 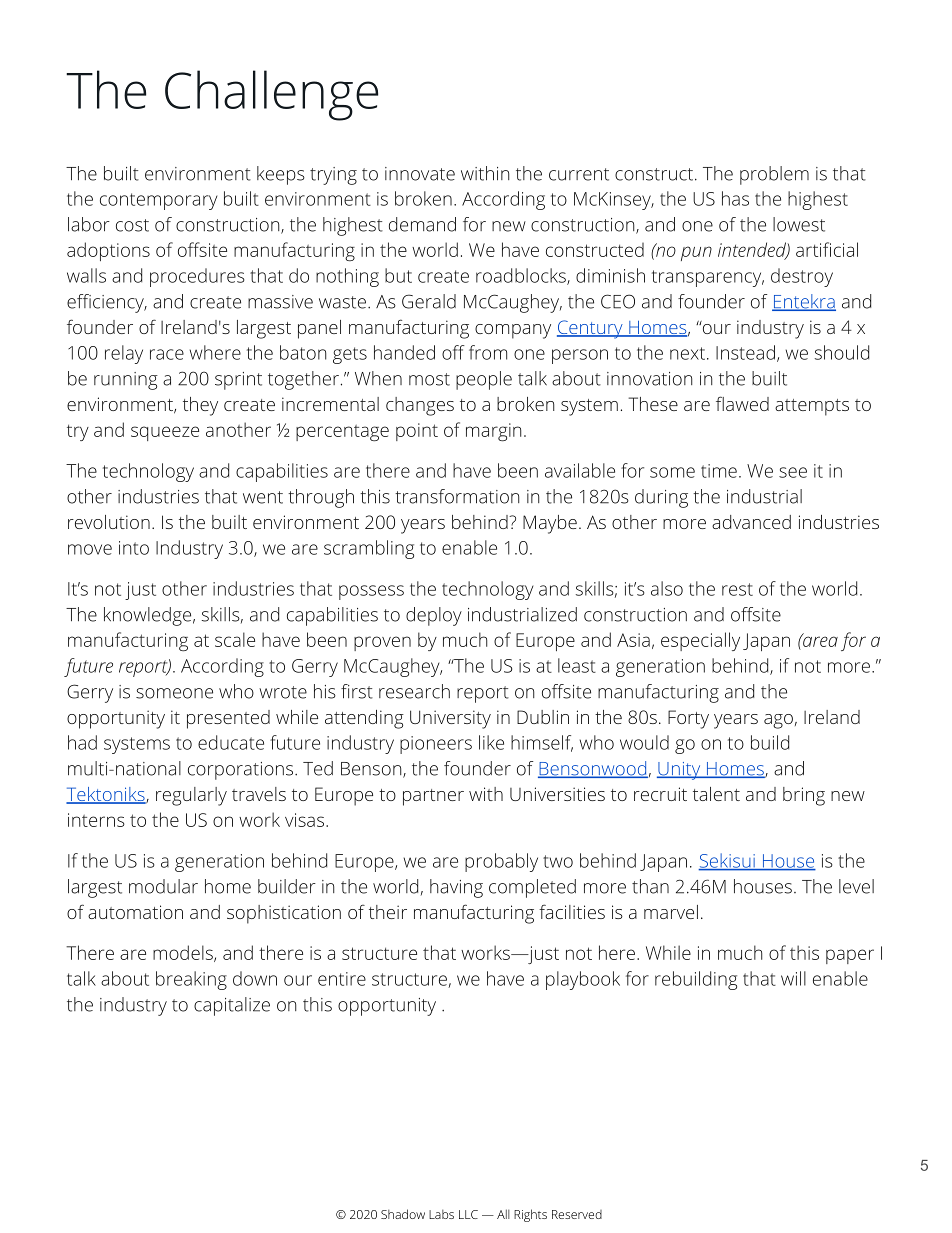 What do you see at coordinates (167, 354) in the image?
I see `race` at bounding box center [167, 354].
